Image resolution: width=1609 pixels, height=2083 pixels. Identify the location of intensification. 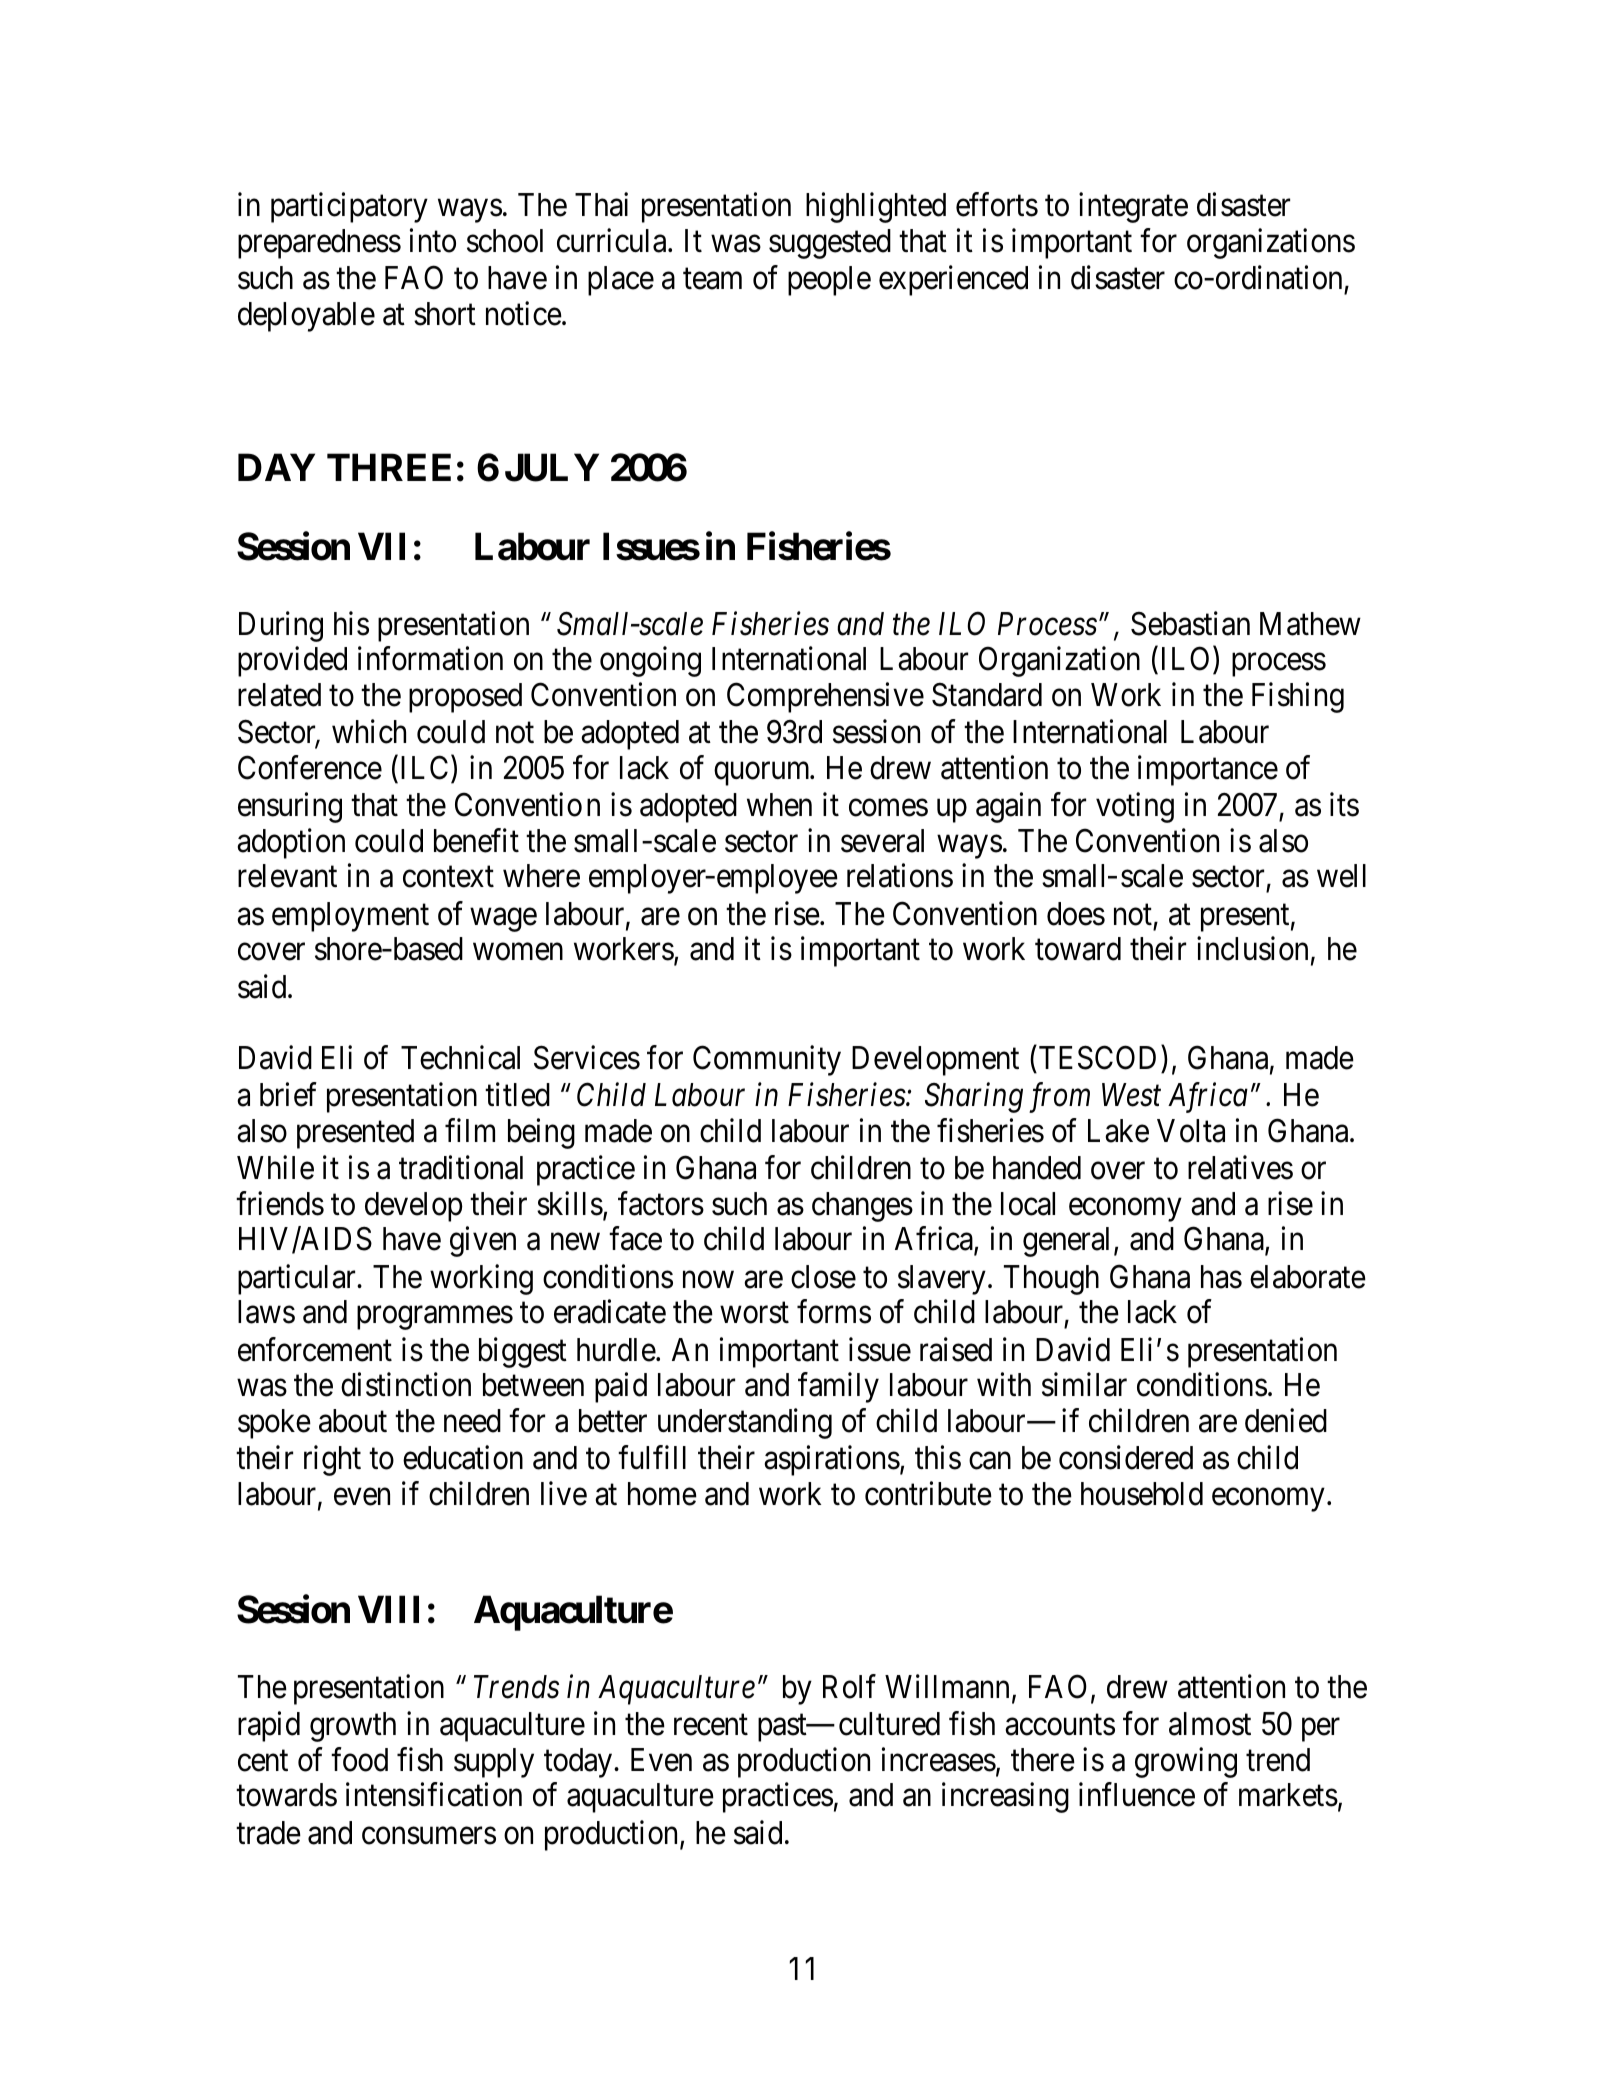
(434, 1795).
